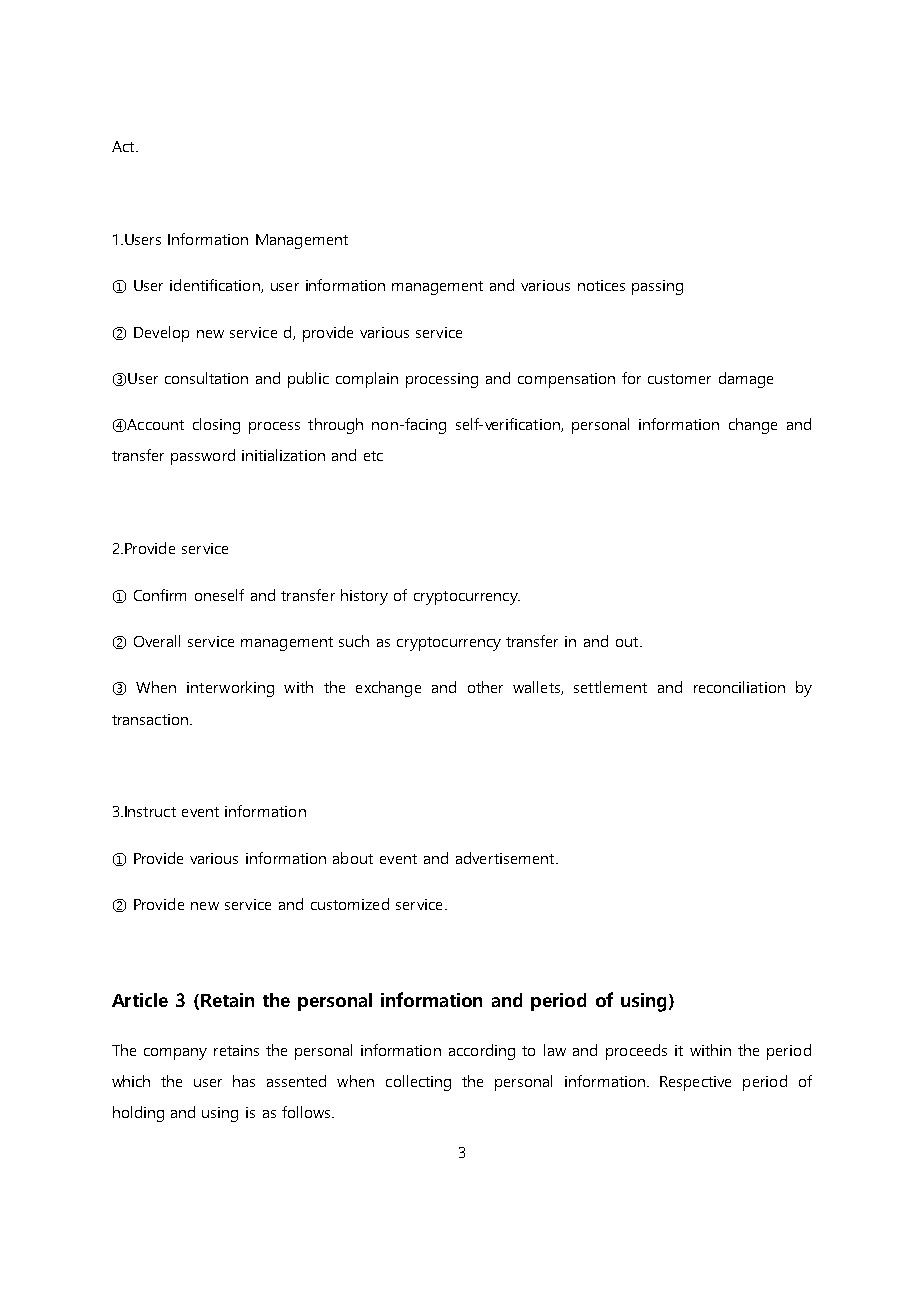  What do you see at coordinates (244, 1081) in the screenshot?
I see `has` at bounding box center [244, 1081].
